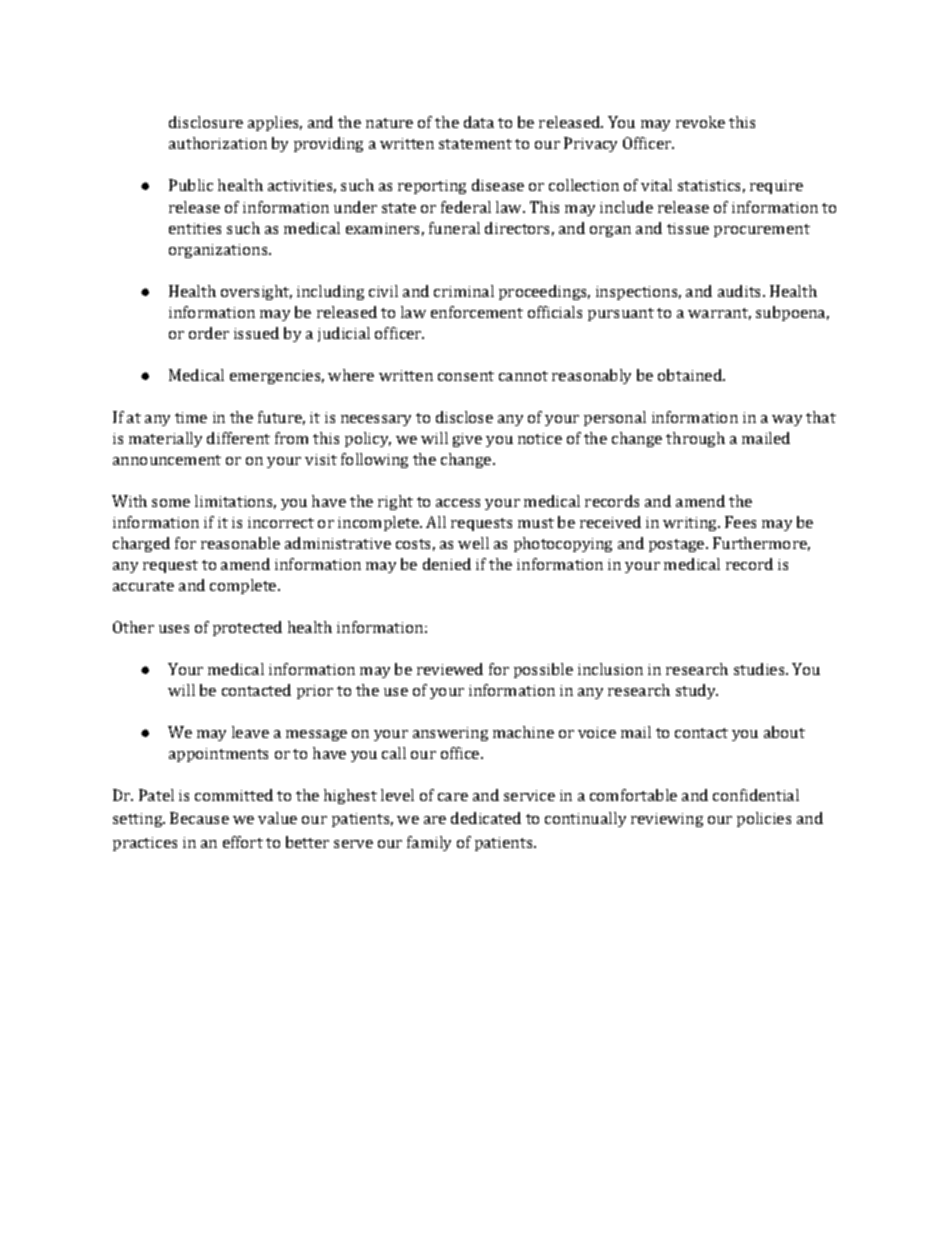  Describe the element at coordinates (218, 143) in the page. I see `authorization` at that location.
